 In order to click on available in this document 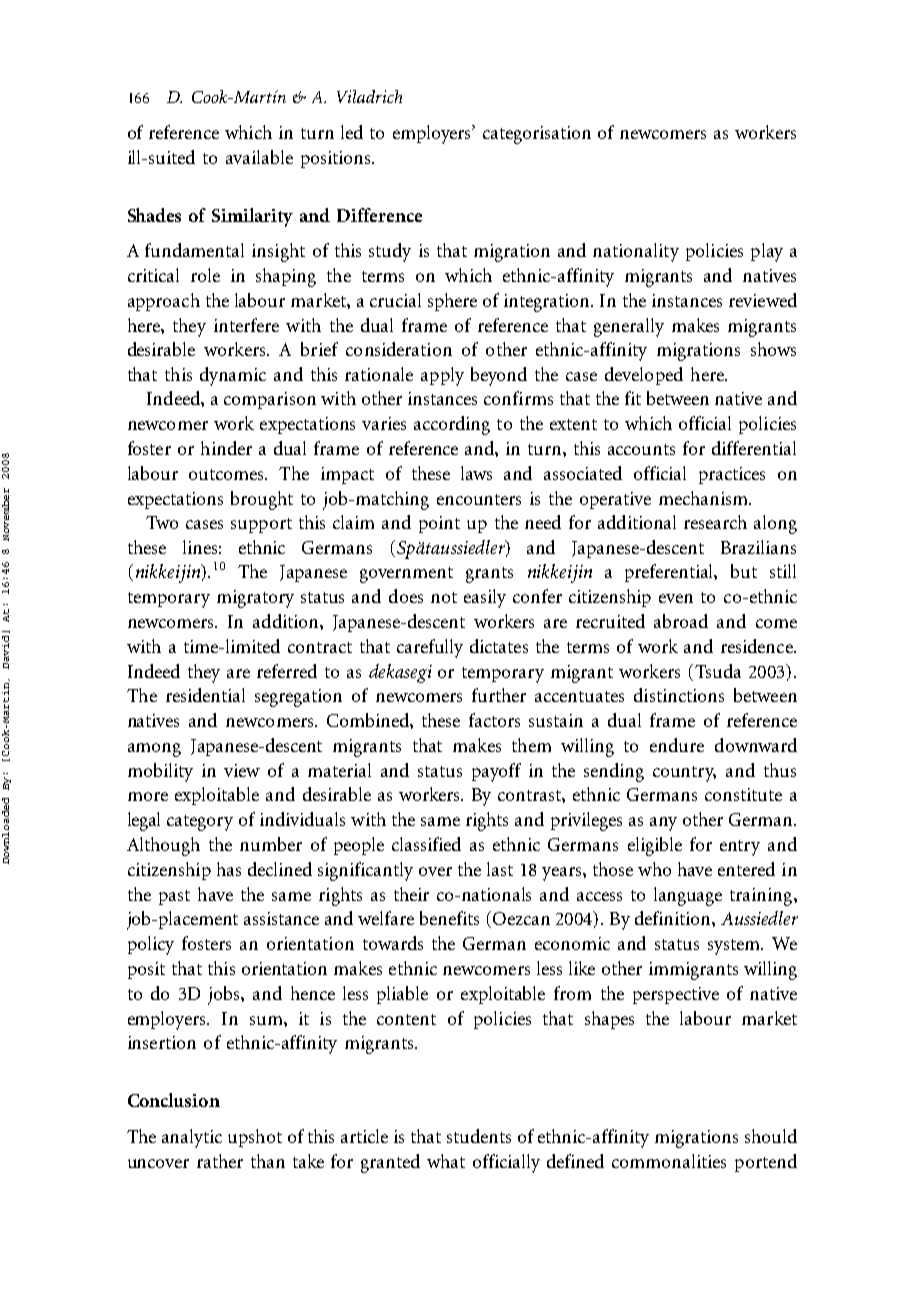, I will do `click(259, 157)`.
